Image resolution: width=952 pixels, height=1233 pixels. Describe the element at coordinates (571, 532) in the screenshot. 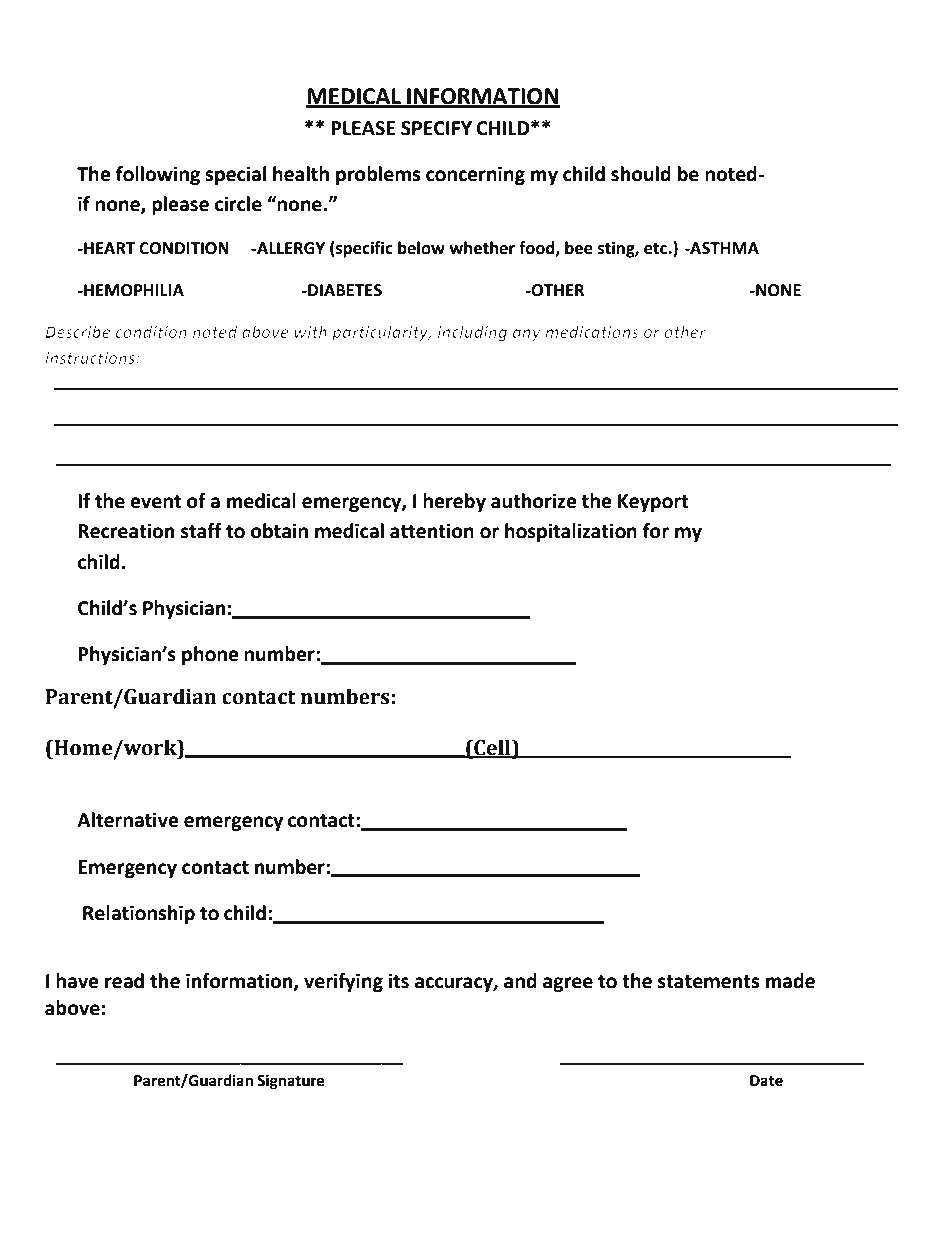

I see `hospitalization` at that location.
